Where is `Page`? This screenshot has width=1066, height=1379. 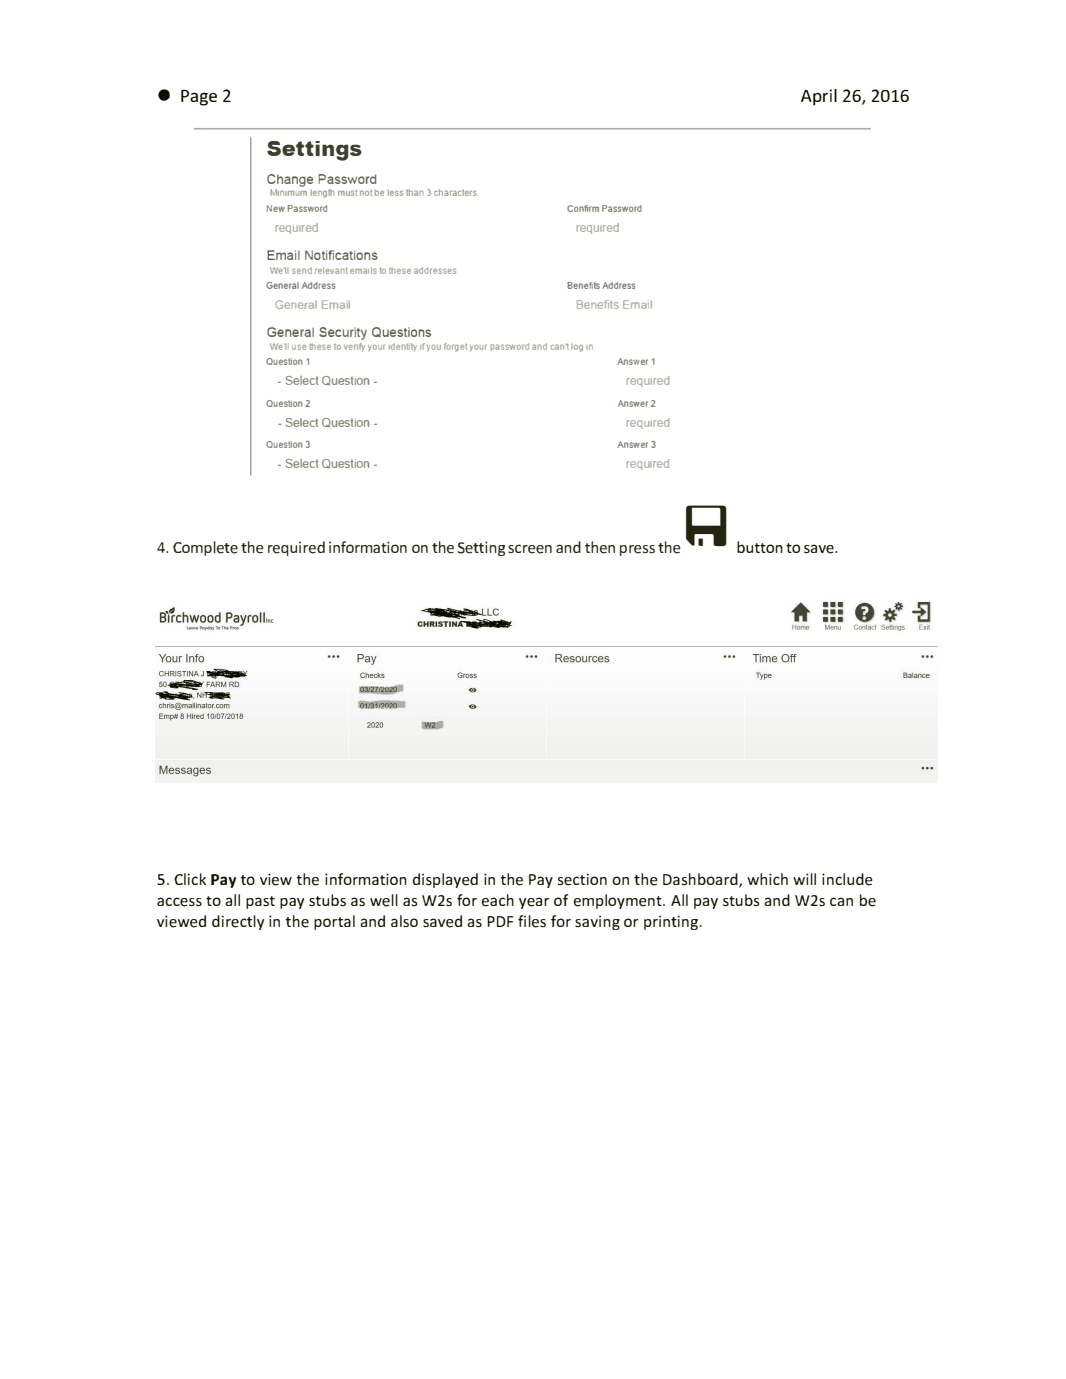 Page is located at coordinates (199, 98).
